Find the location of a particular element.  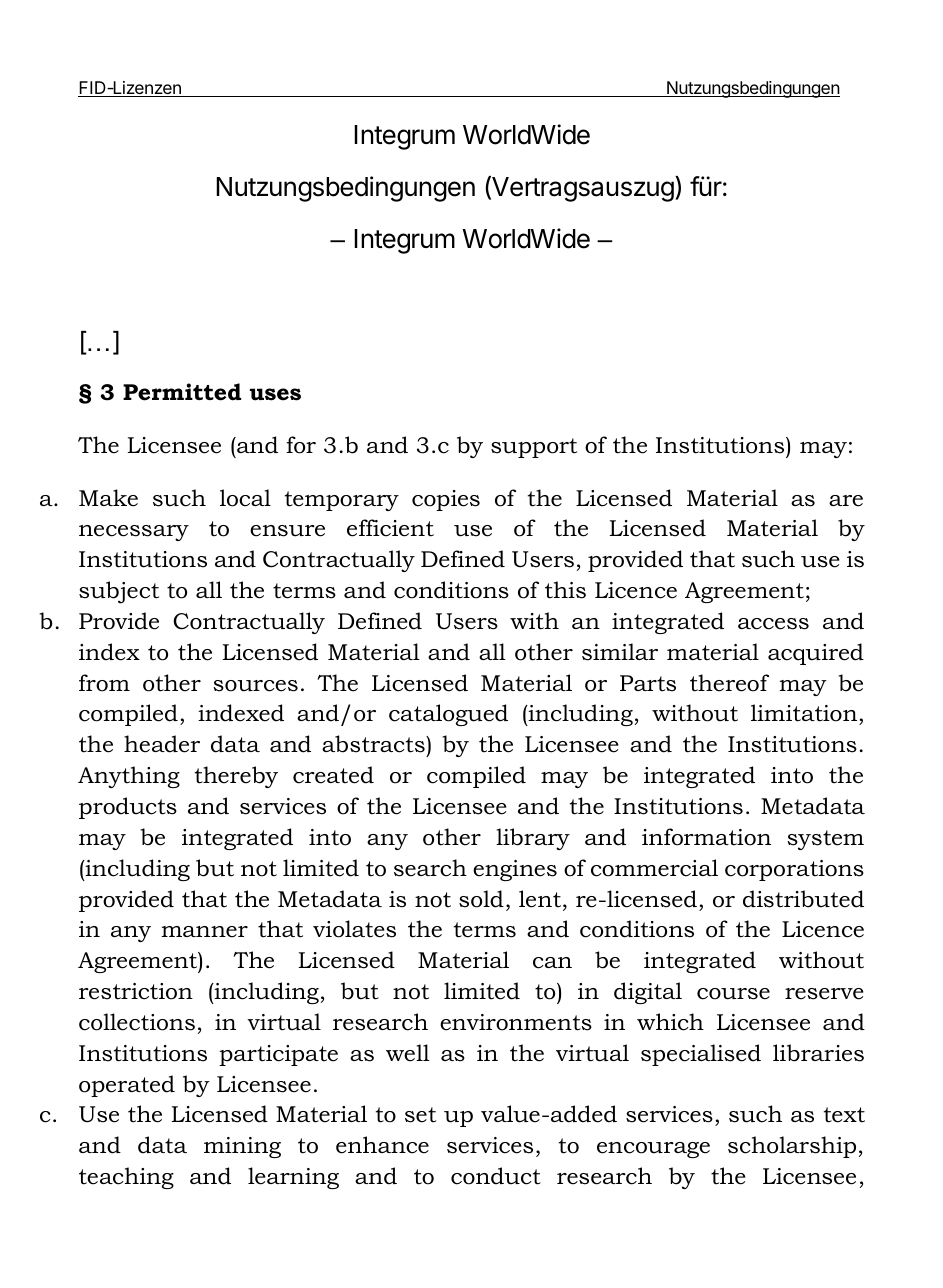

mining is located at coordinates (242, 1147).
